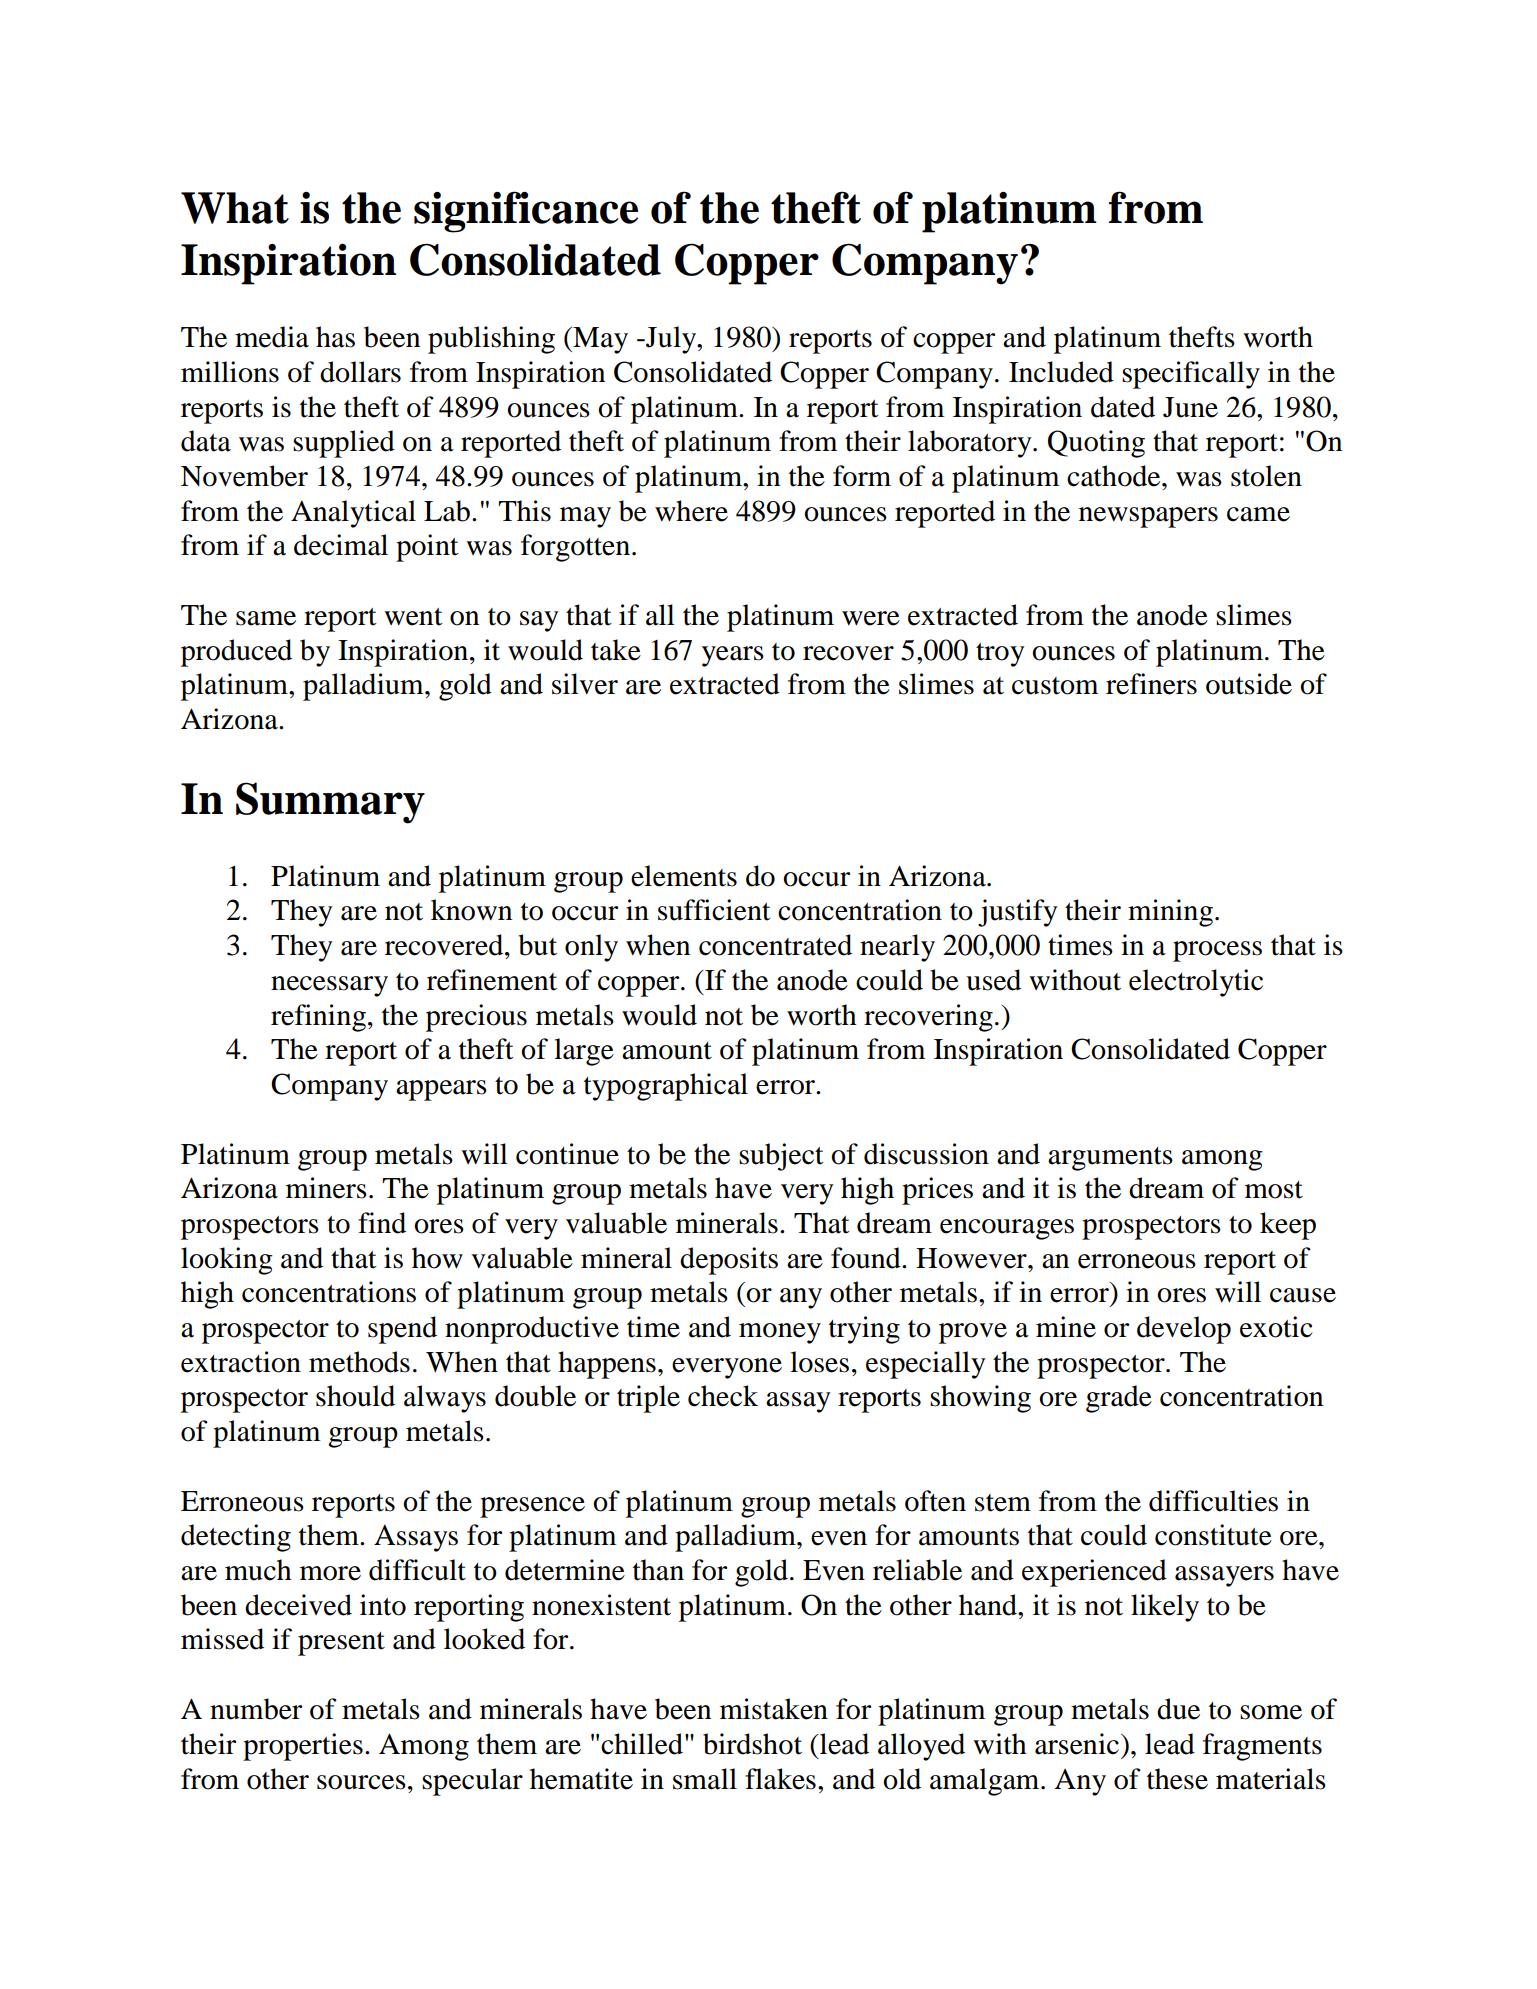 This screenshot has width=1537, height=1989. What do you see at coordinates (1151, 684) in the screenshot?
I see `refiners` at bounding box center [1151, 684].
